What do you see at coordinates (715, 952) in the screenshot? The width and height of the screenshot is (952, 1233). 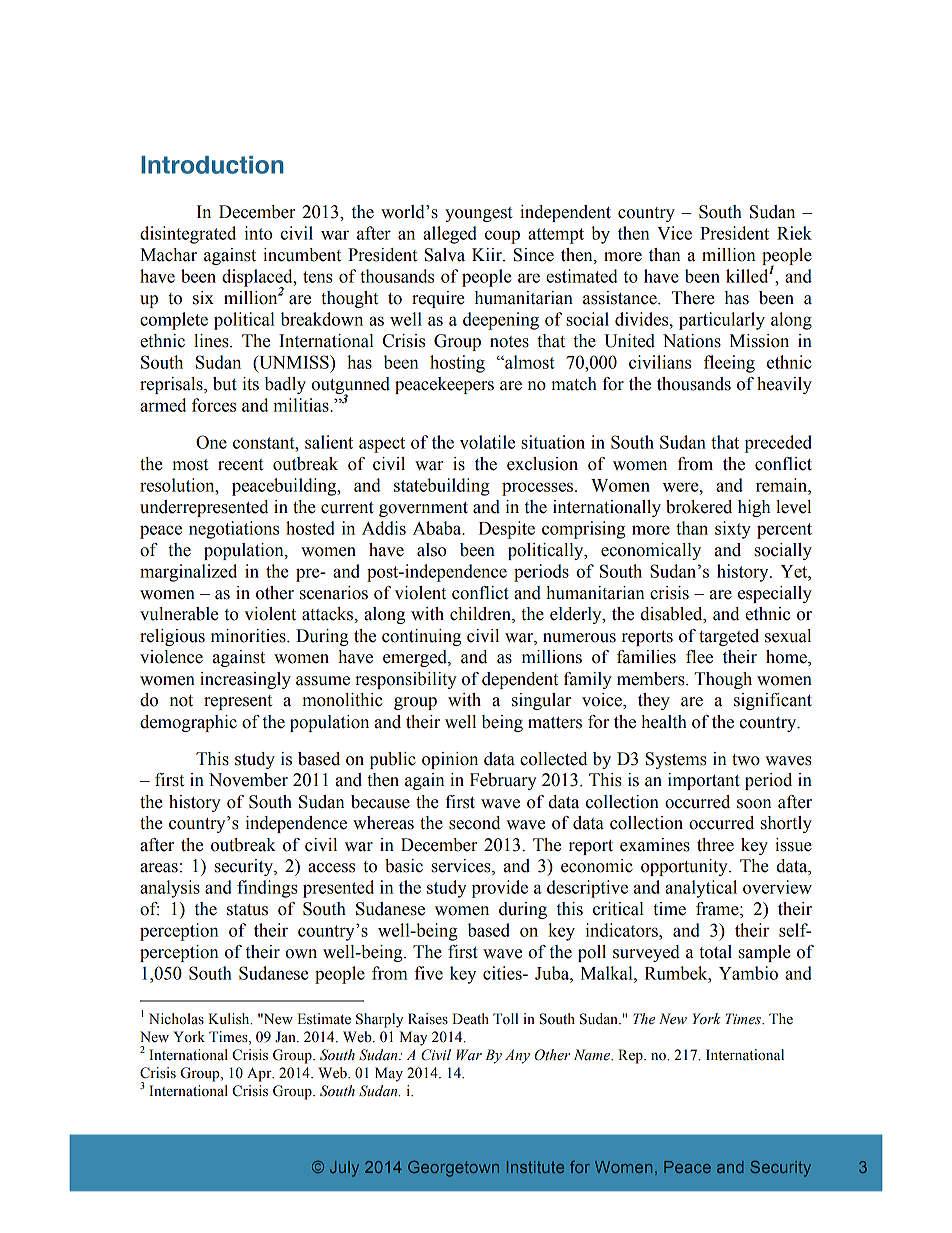 I see `total` at bounding box center [715, 952].
